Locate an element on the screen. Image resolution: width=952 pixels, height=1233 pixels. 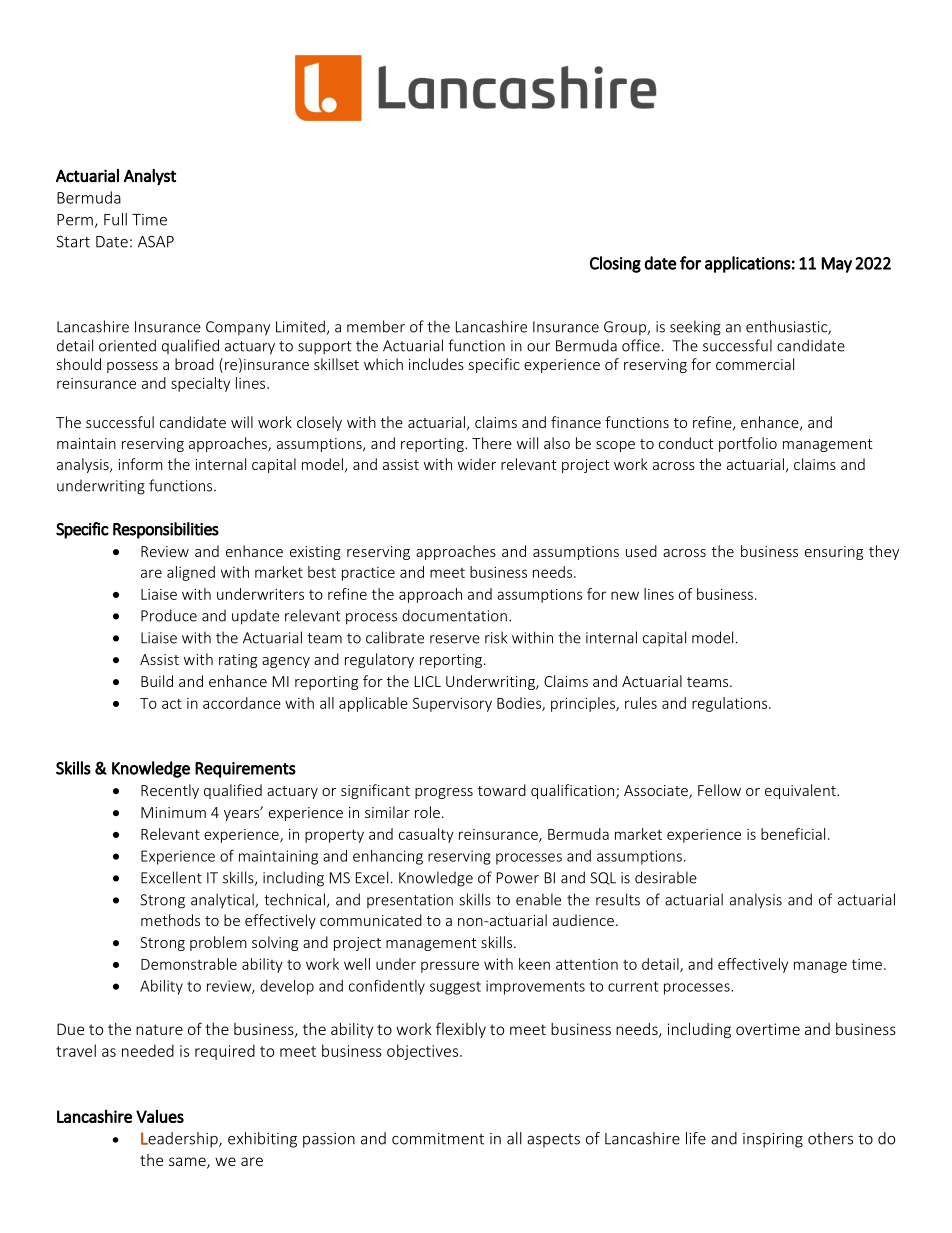
Closing is located at coordinates (615, 264).
